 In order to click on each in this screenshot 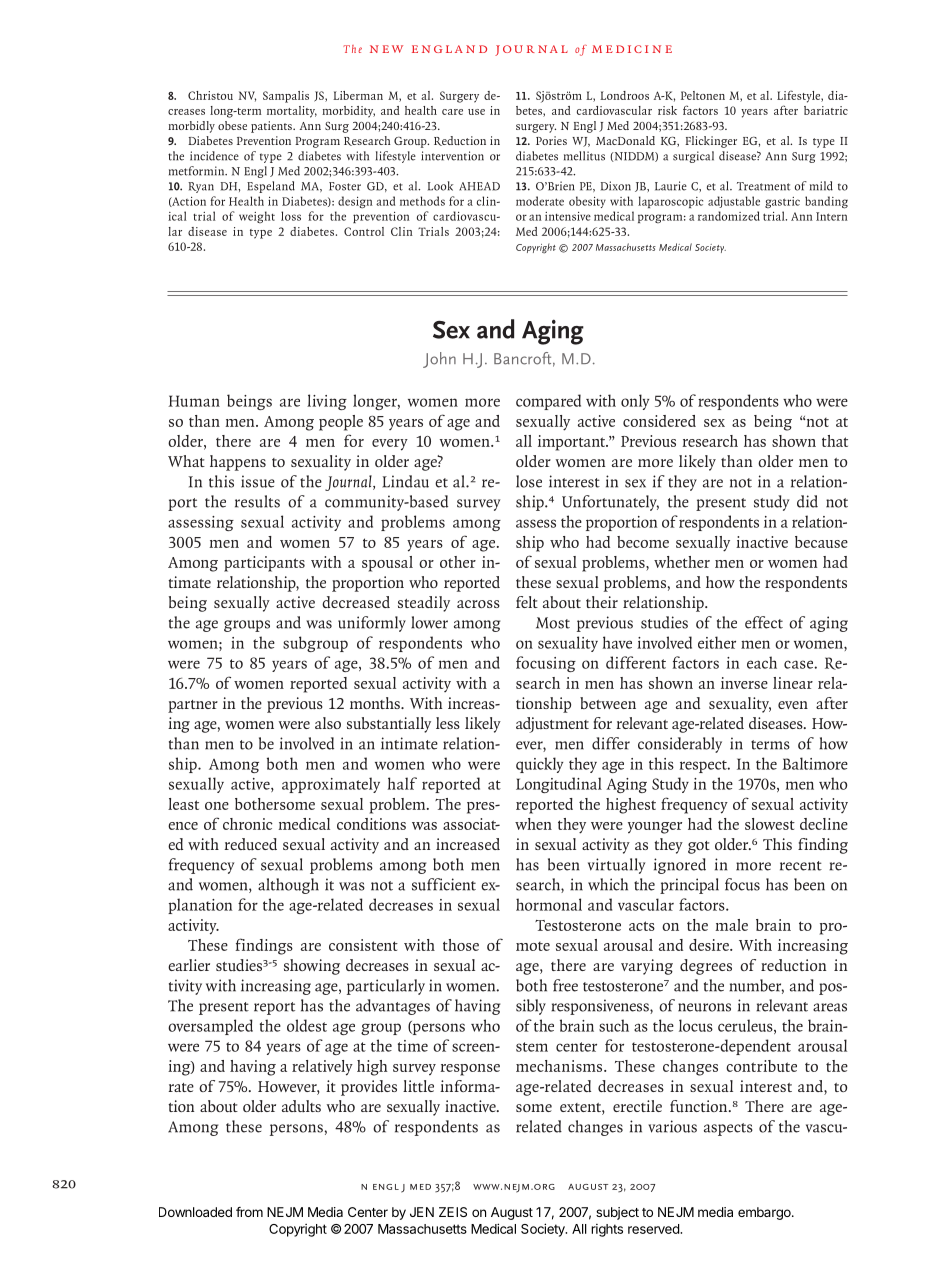, I will do `click(762, 662)`.
